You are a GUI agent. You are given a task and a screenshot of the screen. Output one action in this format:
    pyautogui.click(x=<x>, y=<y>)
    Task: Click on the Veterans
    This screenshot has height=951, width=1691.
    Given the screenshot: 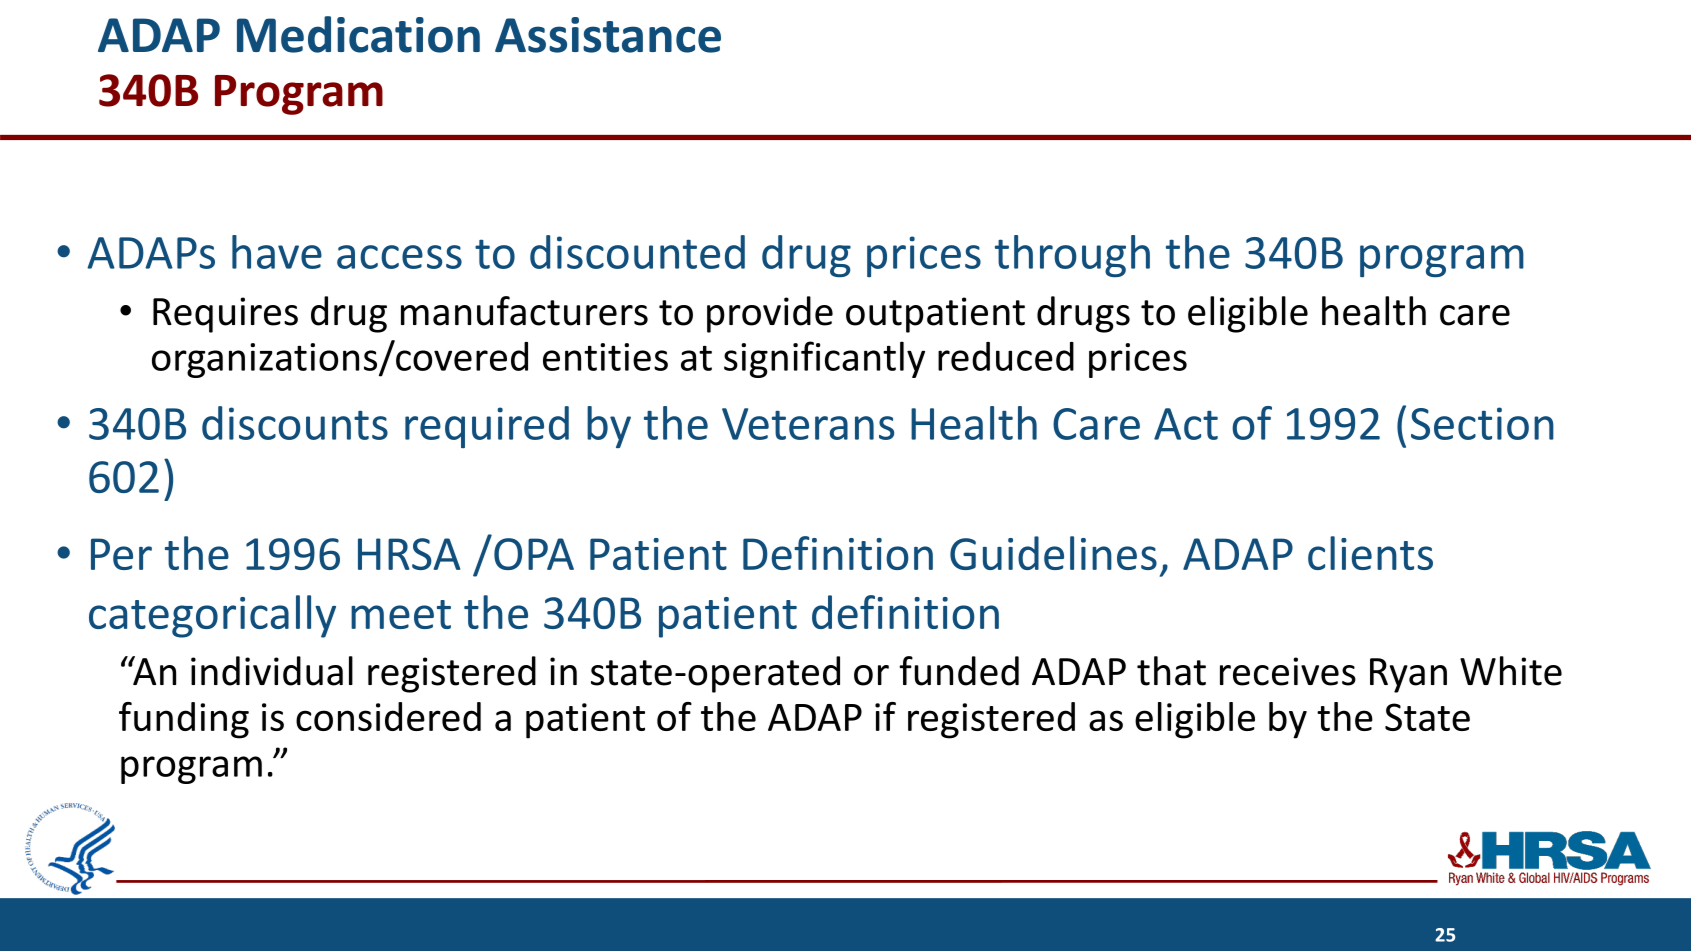 What is the action you would take?
    pyautogui.click(x=808, y=424)
